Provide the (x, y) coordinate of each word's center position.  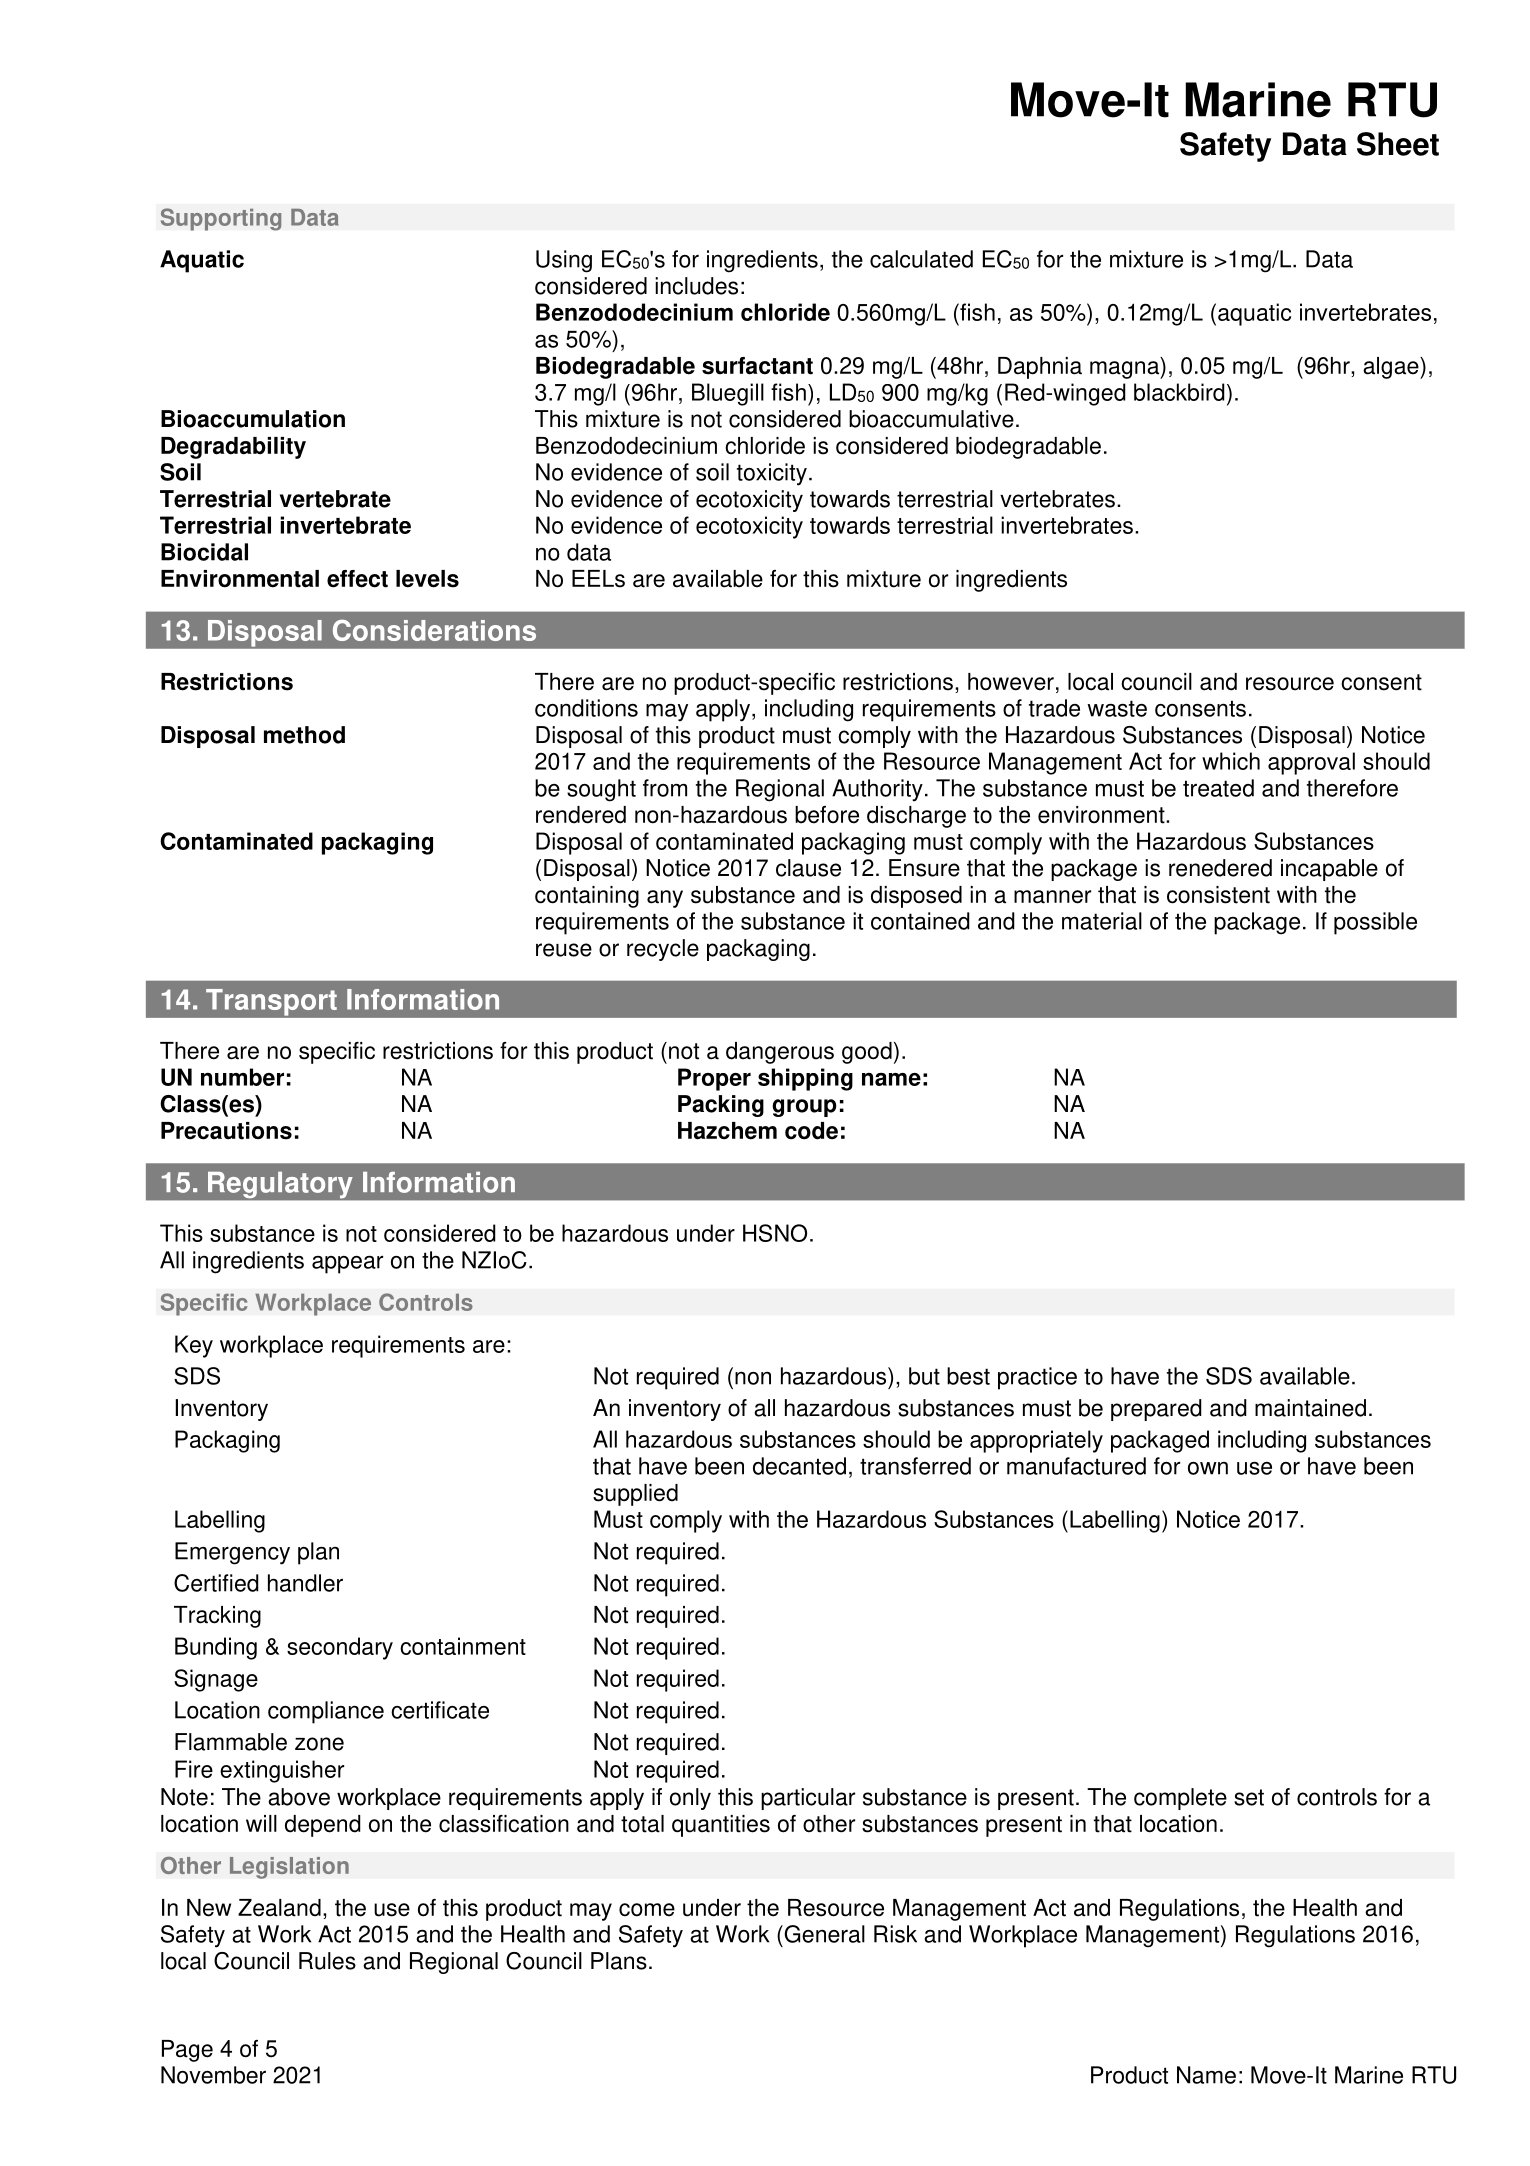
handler (305, 1583)
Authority (877, 790)
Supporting (221, 219)
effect (357, 579)
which (1231, 761)
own (1208, 1468)
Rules (327, 1961)
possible (1375, 923)
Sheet (1398, 144)
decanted (799, 1466)
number (242, 1077)
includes (696, 286)
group (804, 1108)
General (823, 1934)
